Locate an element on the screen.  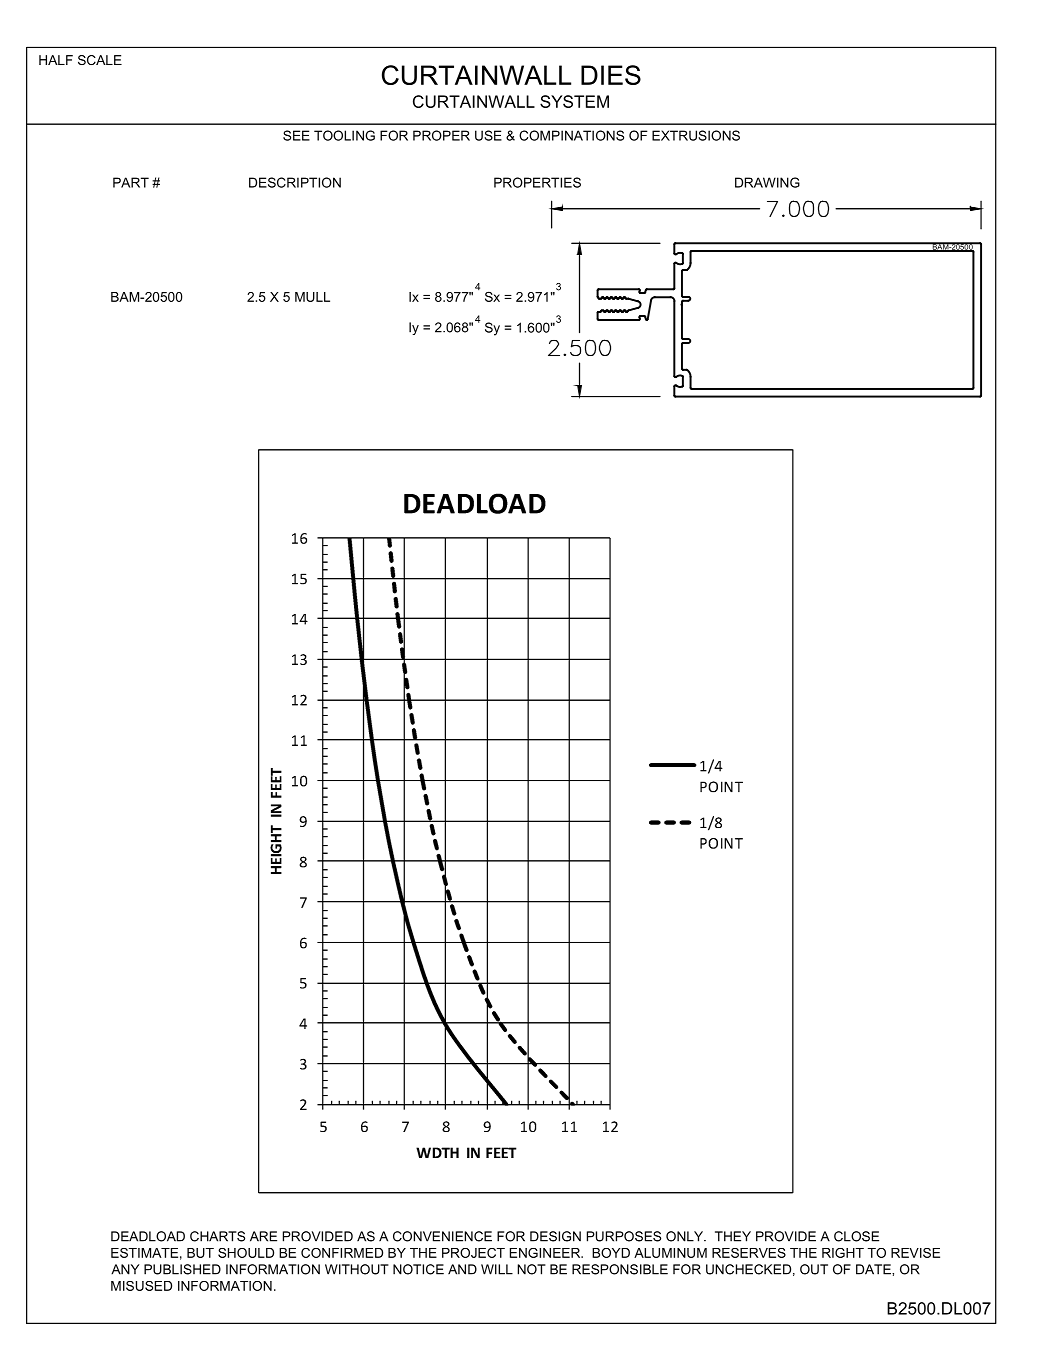
PUBLISHED is located at coordinates (182, 1269).
